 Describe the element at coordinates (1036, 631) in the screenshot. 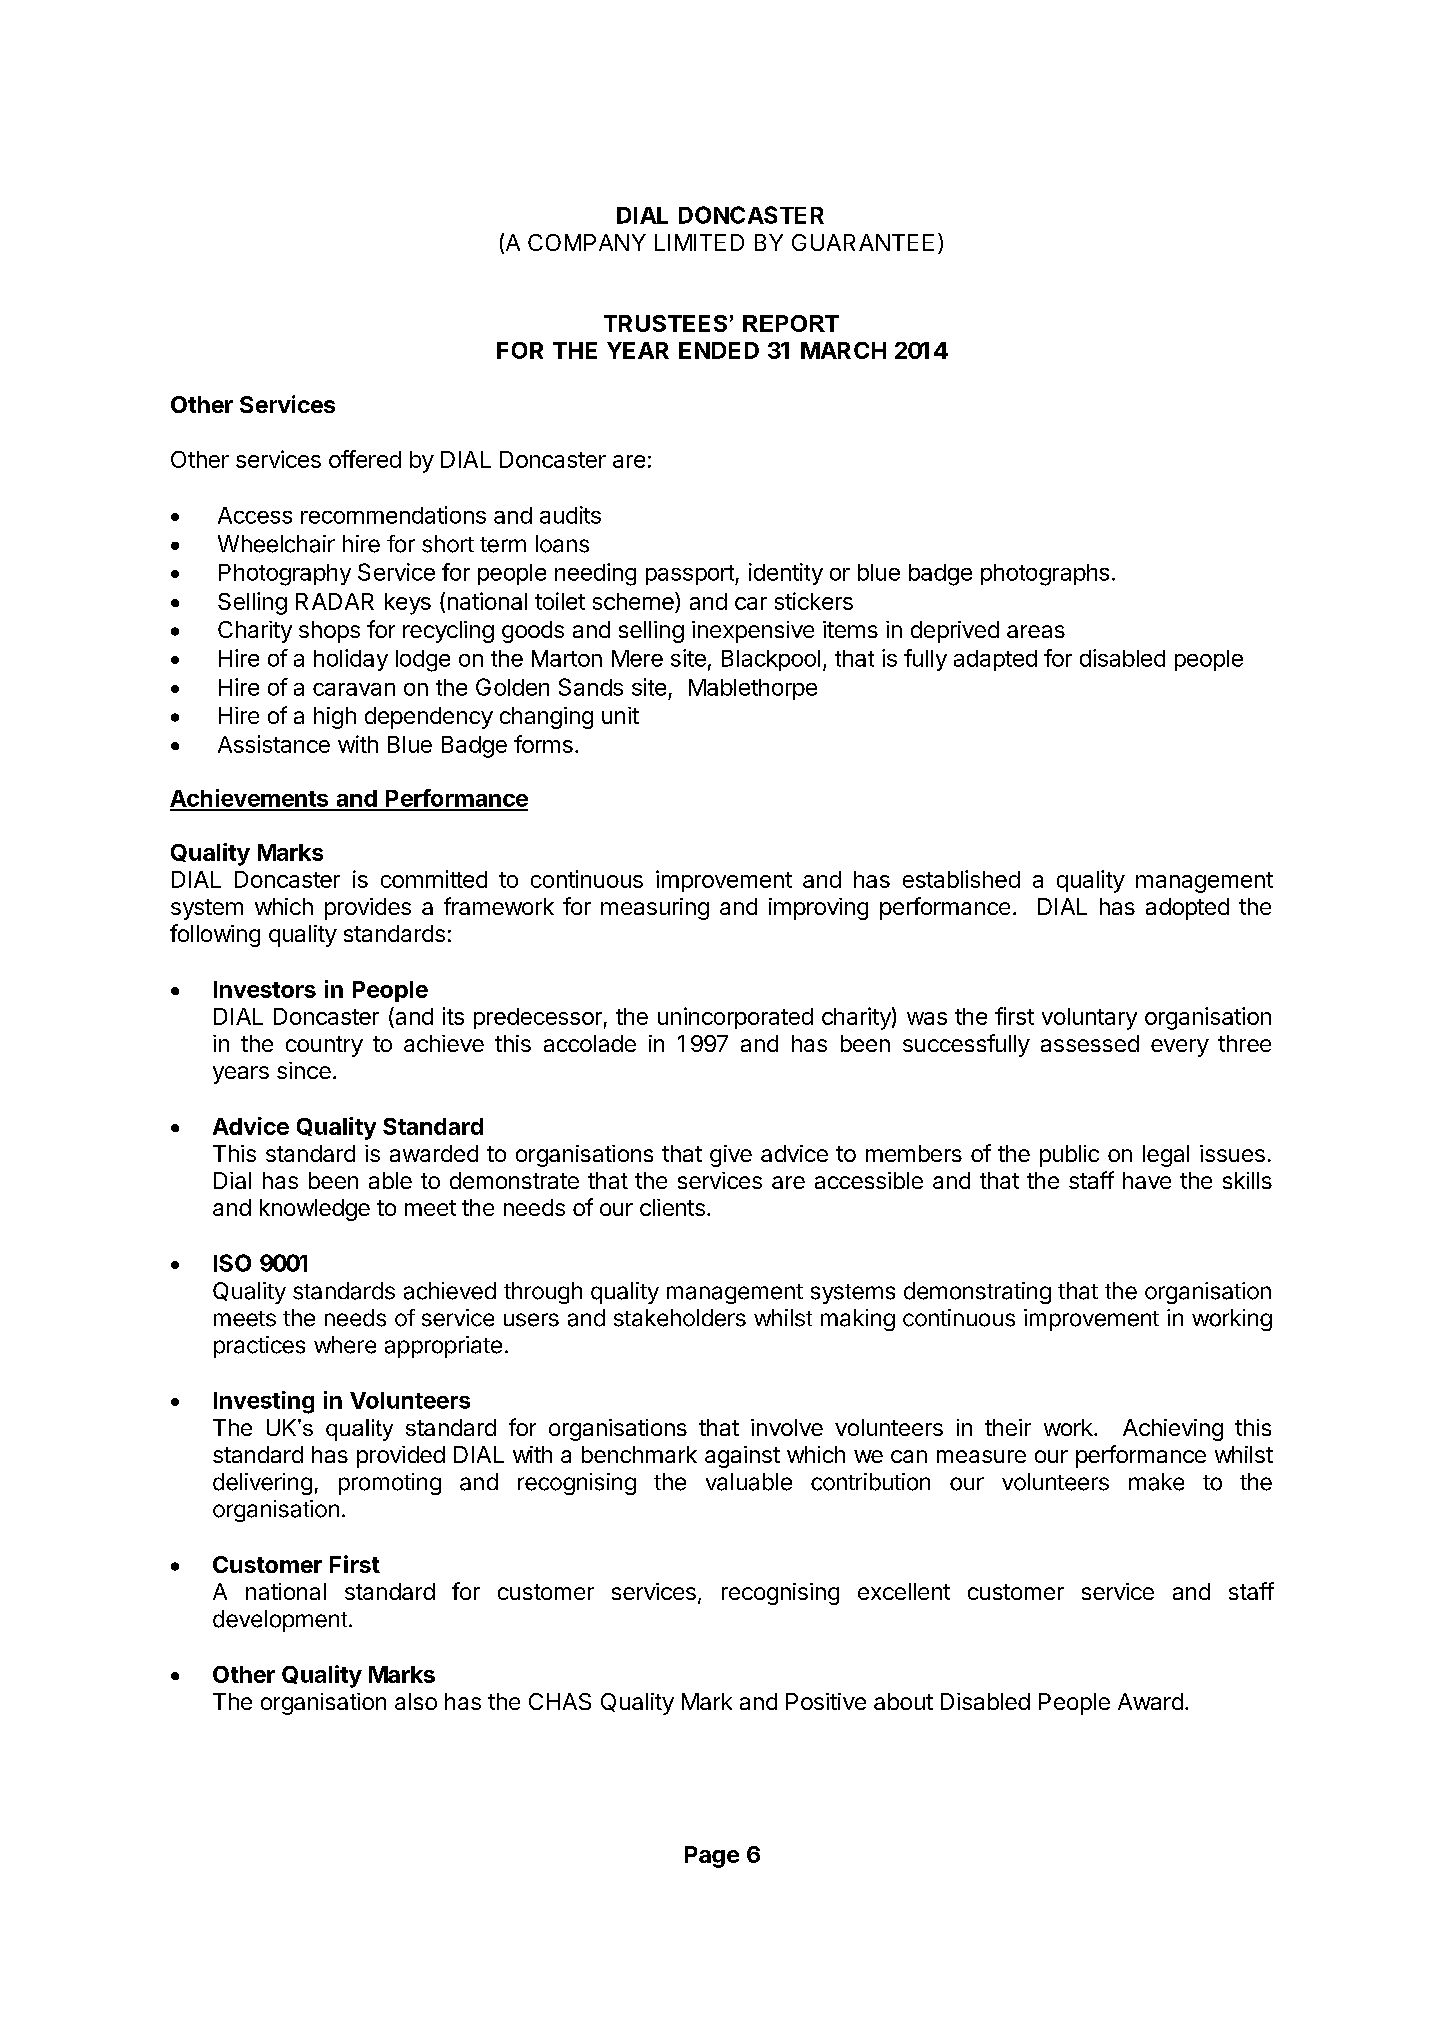

I see `areas` at that location.
